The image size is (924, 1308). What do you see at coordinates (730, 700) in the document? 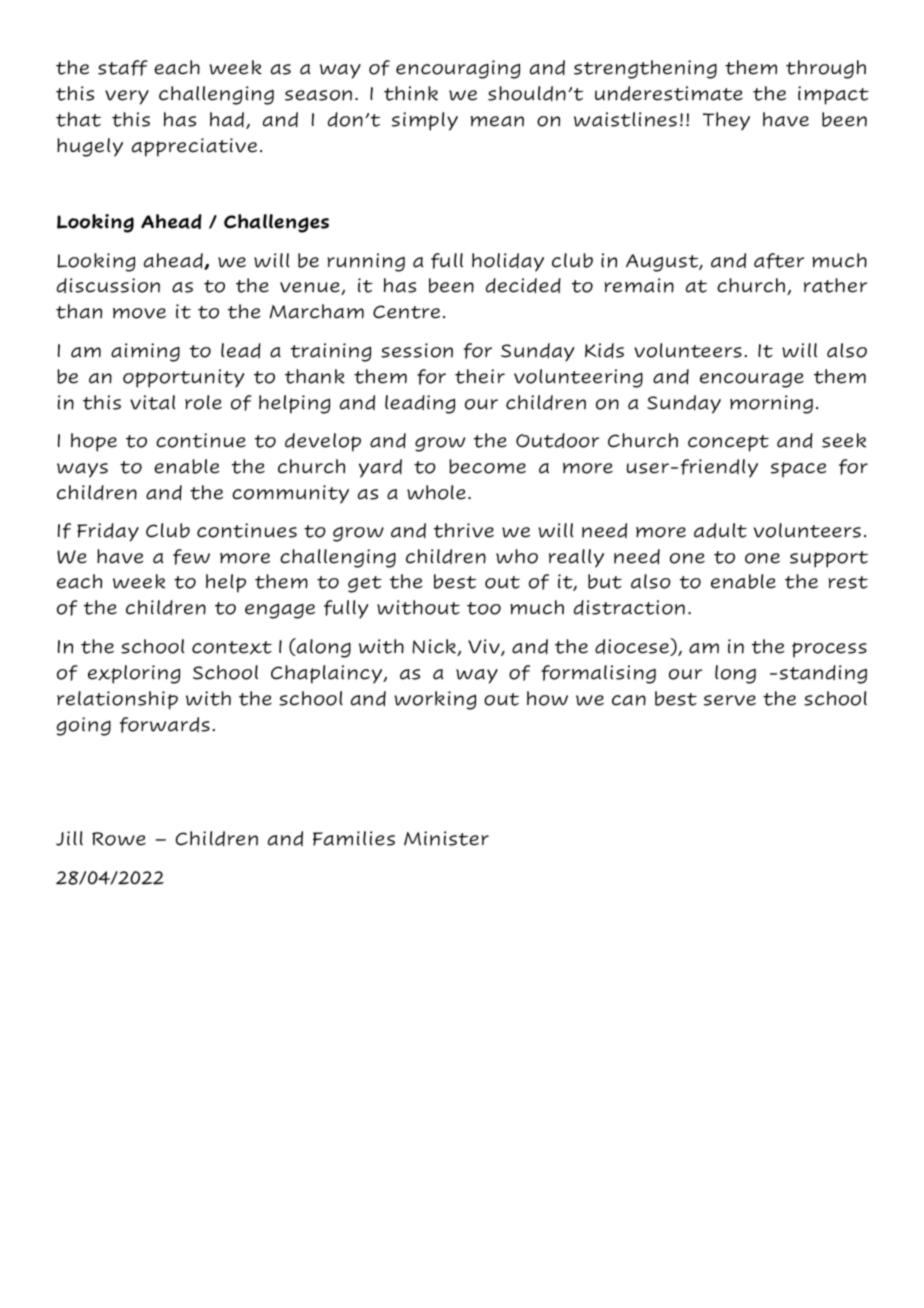
I see `serve` at bounding box center [730, 700].
